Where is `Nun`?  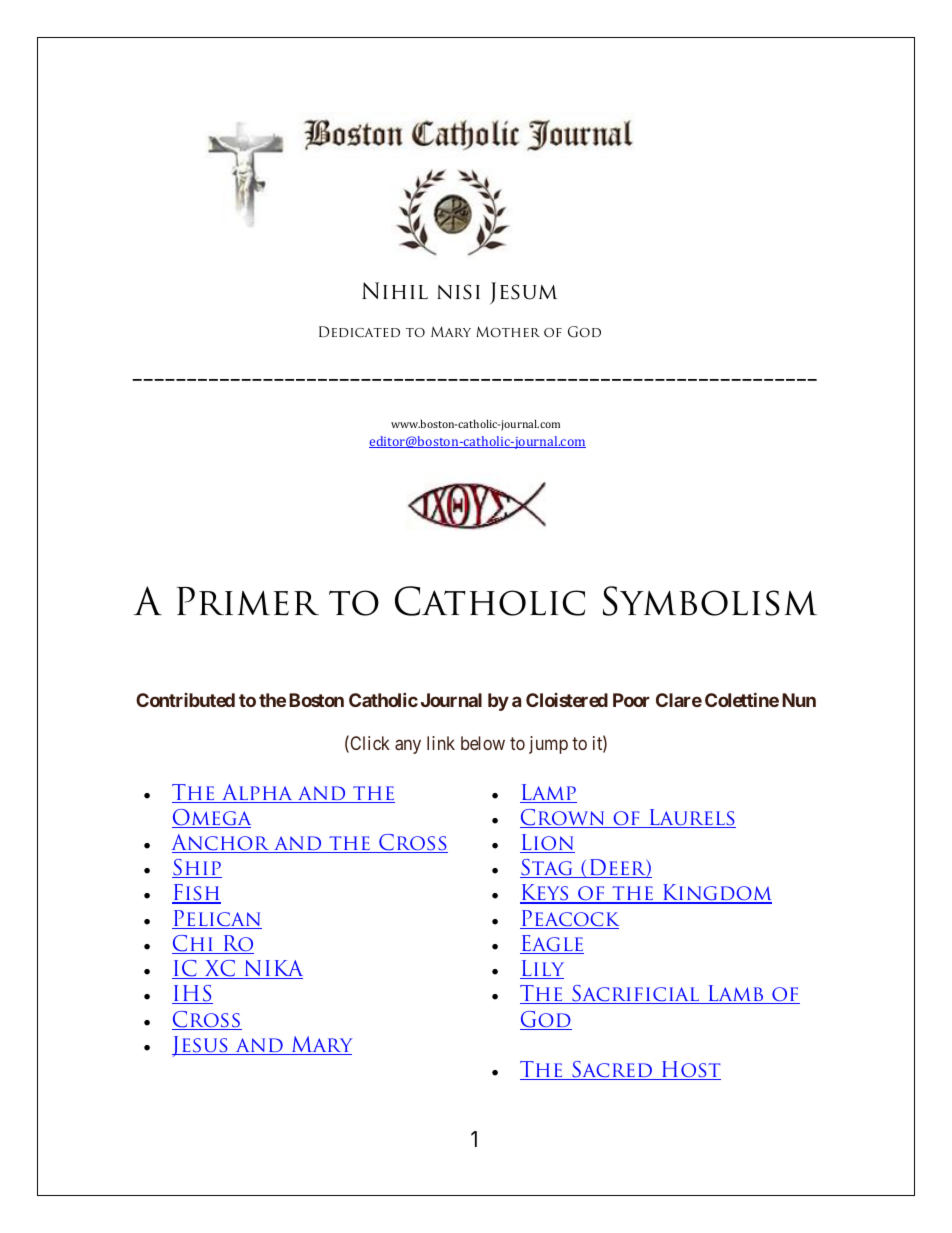
Nun is located at coordinates (799, 700).
